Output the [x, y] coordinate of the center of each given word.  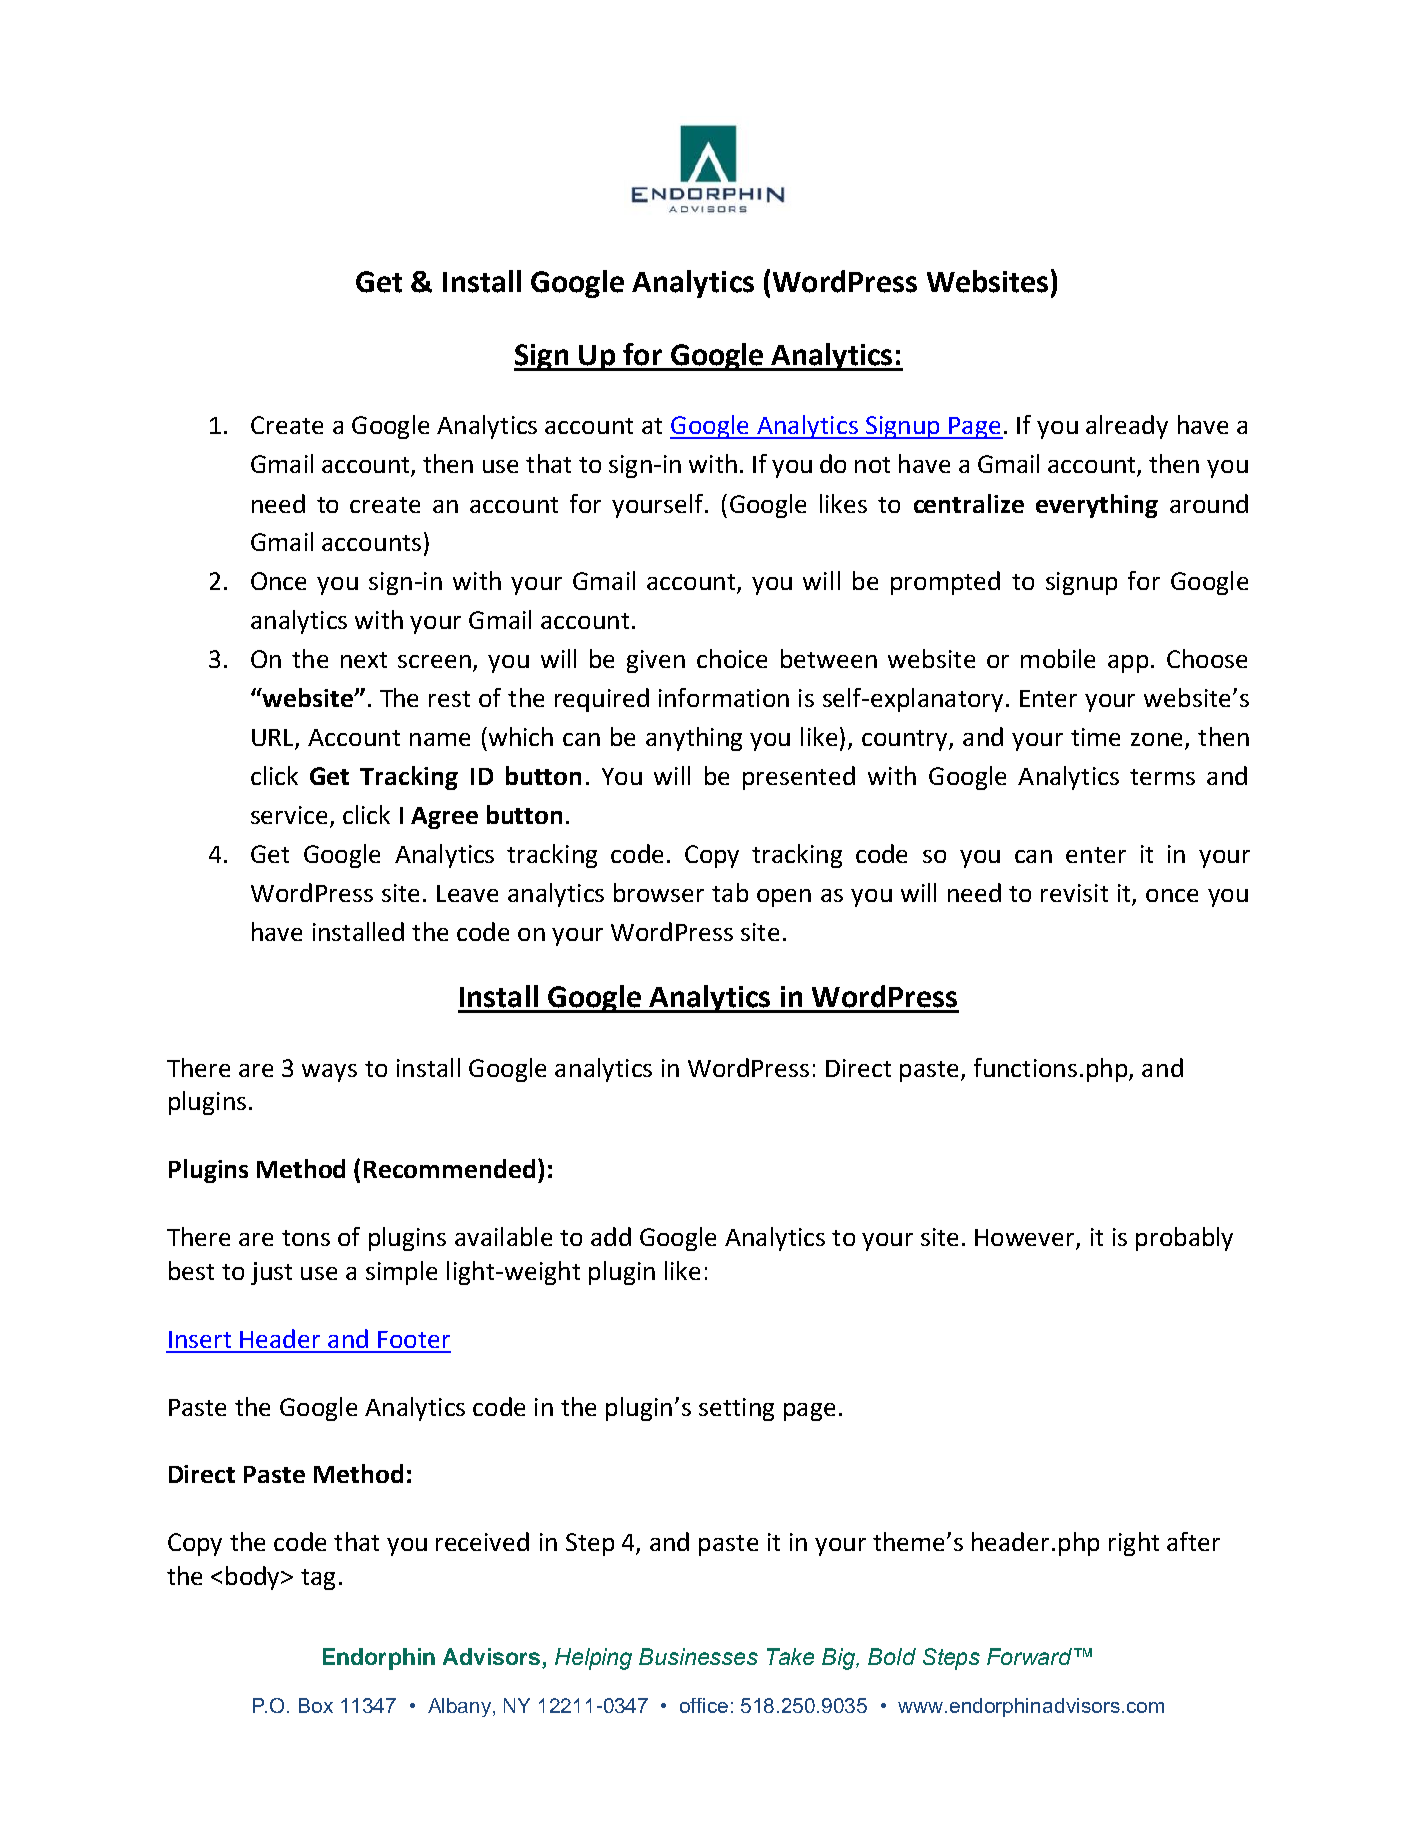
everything [1097, 506]
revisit [1074, 893]
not [872, 465]
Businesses [698, 1656]
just [271, 1273]
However [1026, 1239]
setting [736, 1409]
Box [316, 1705]
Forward [1031, 1656]
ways [329, 1073]
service [289, 815]
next [364, 660]
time [1095, 737]
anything [694, 739]
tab [730, 892]
